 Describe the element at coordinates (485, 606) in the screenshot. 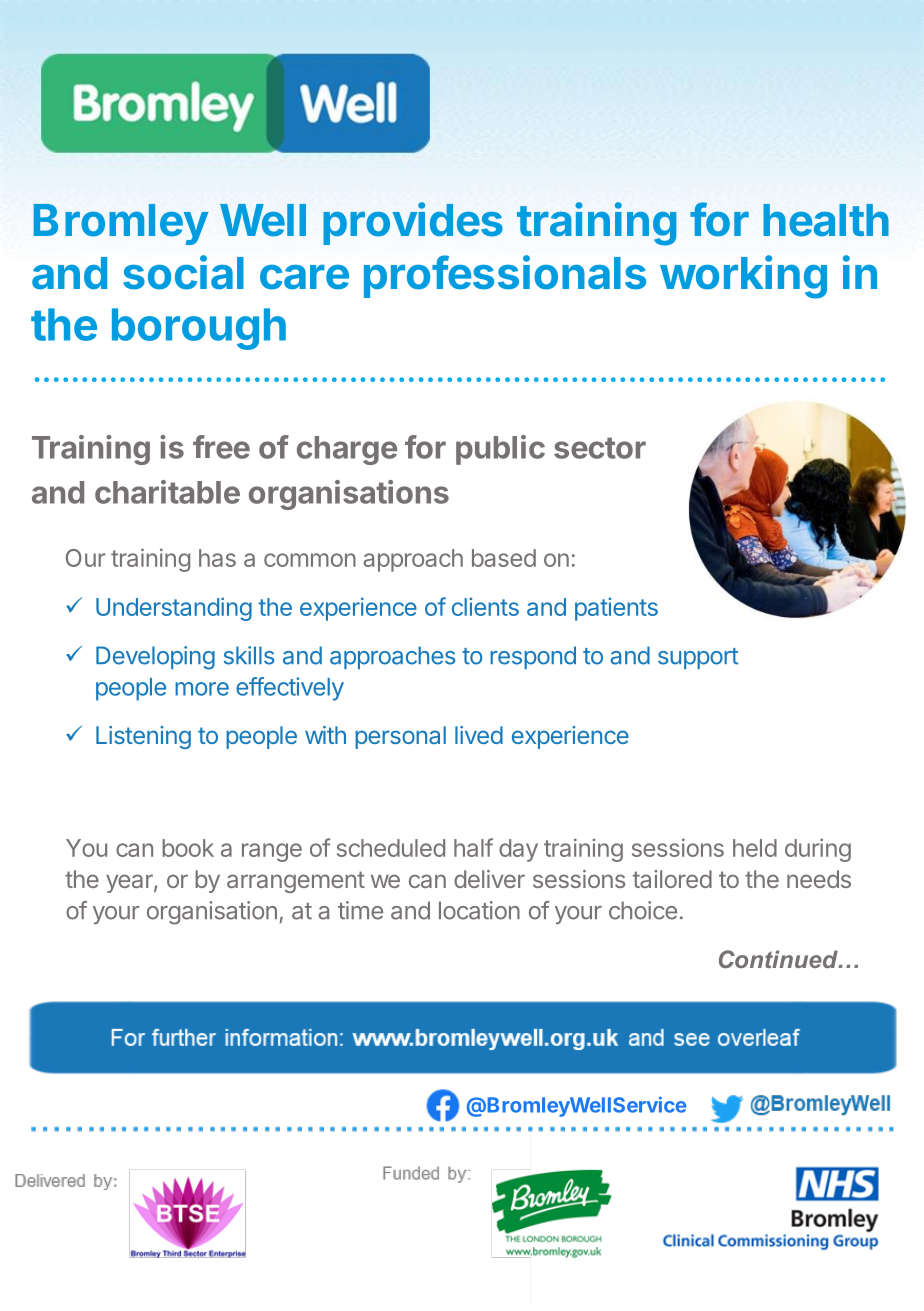

I see `clients` at that location.
